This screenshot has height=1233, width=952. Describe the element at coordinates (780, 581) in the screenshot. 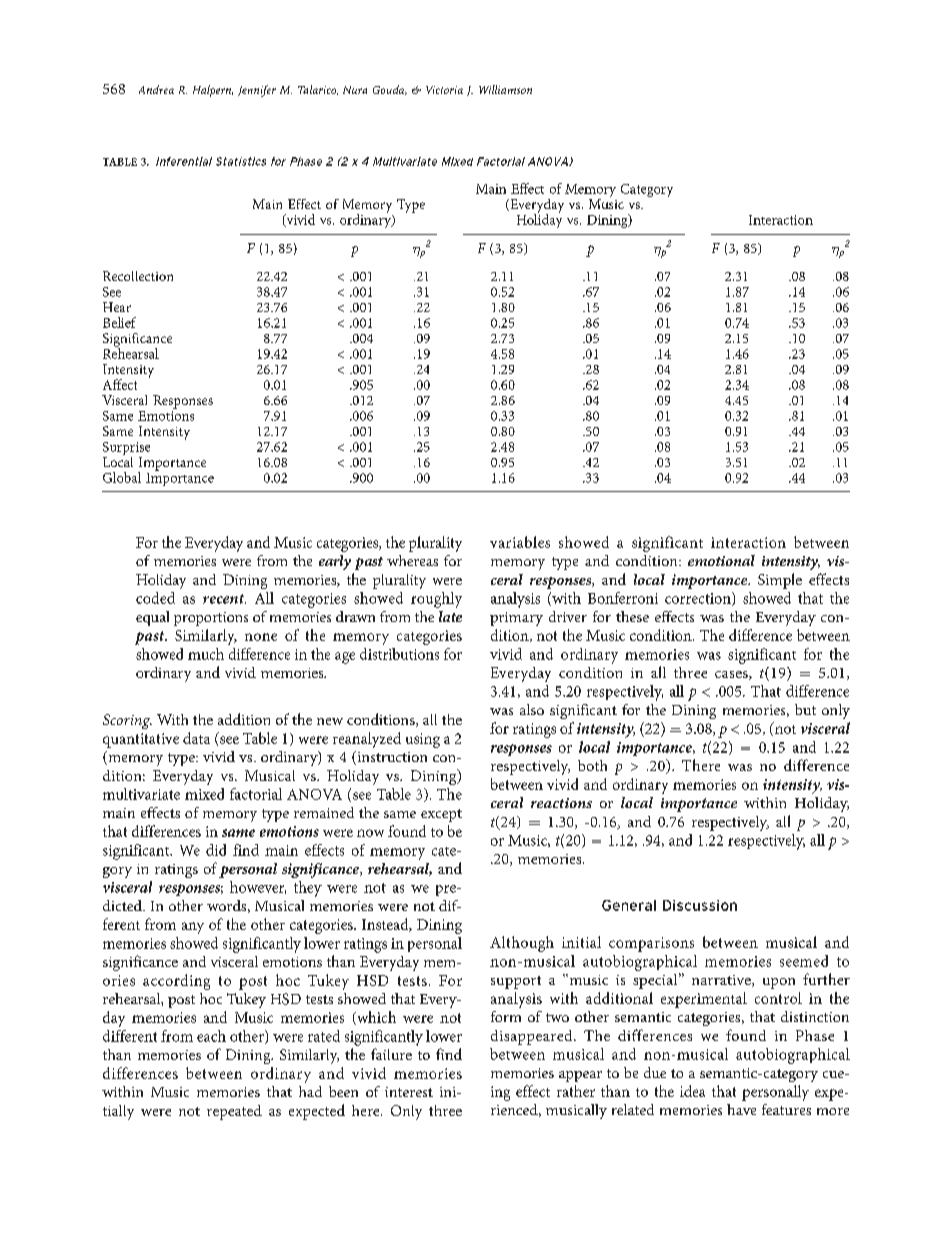

I see `Simple` at that location.
